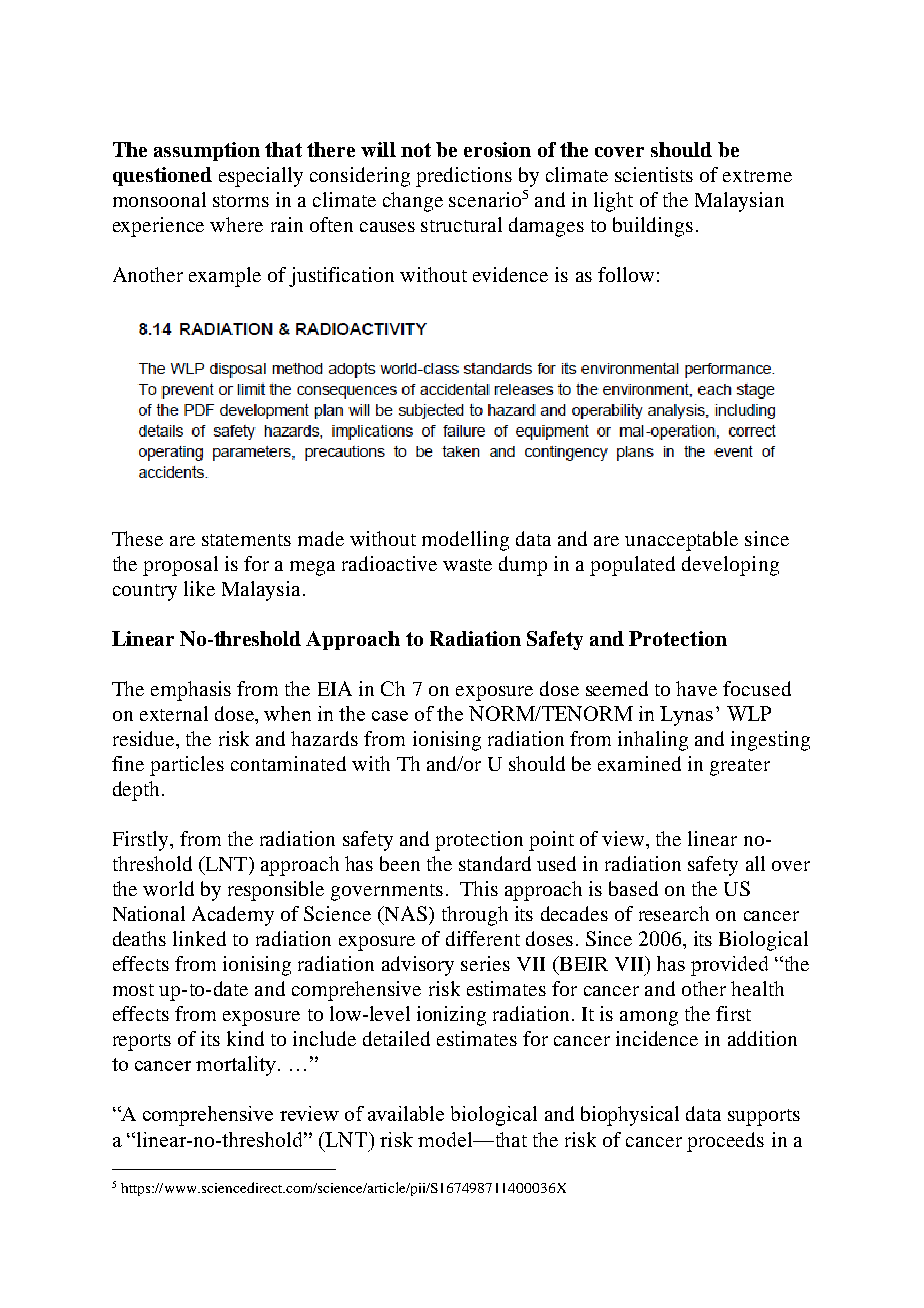  What do you see at coordinates (174, 713) in the screenshot?
I see `external` at bounding box center [174, 713].
